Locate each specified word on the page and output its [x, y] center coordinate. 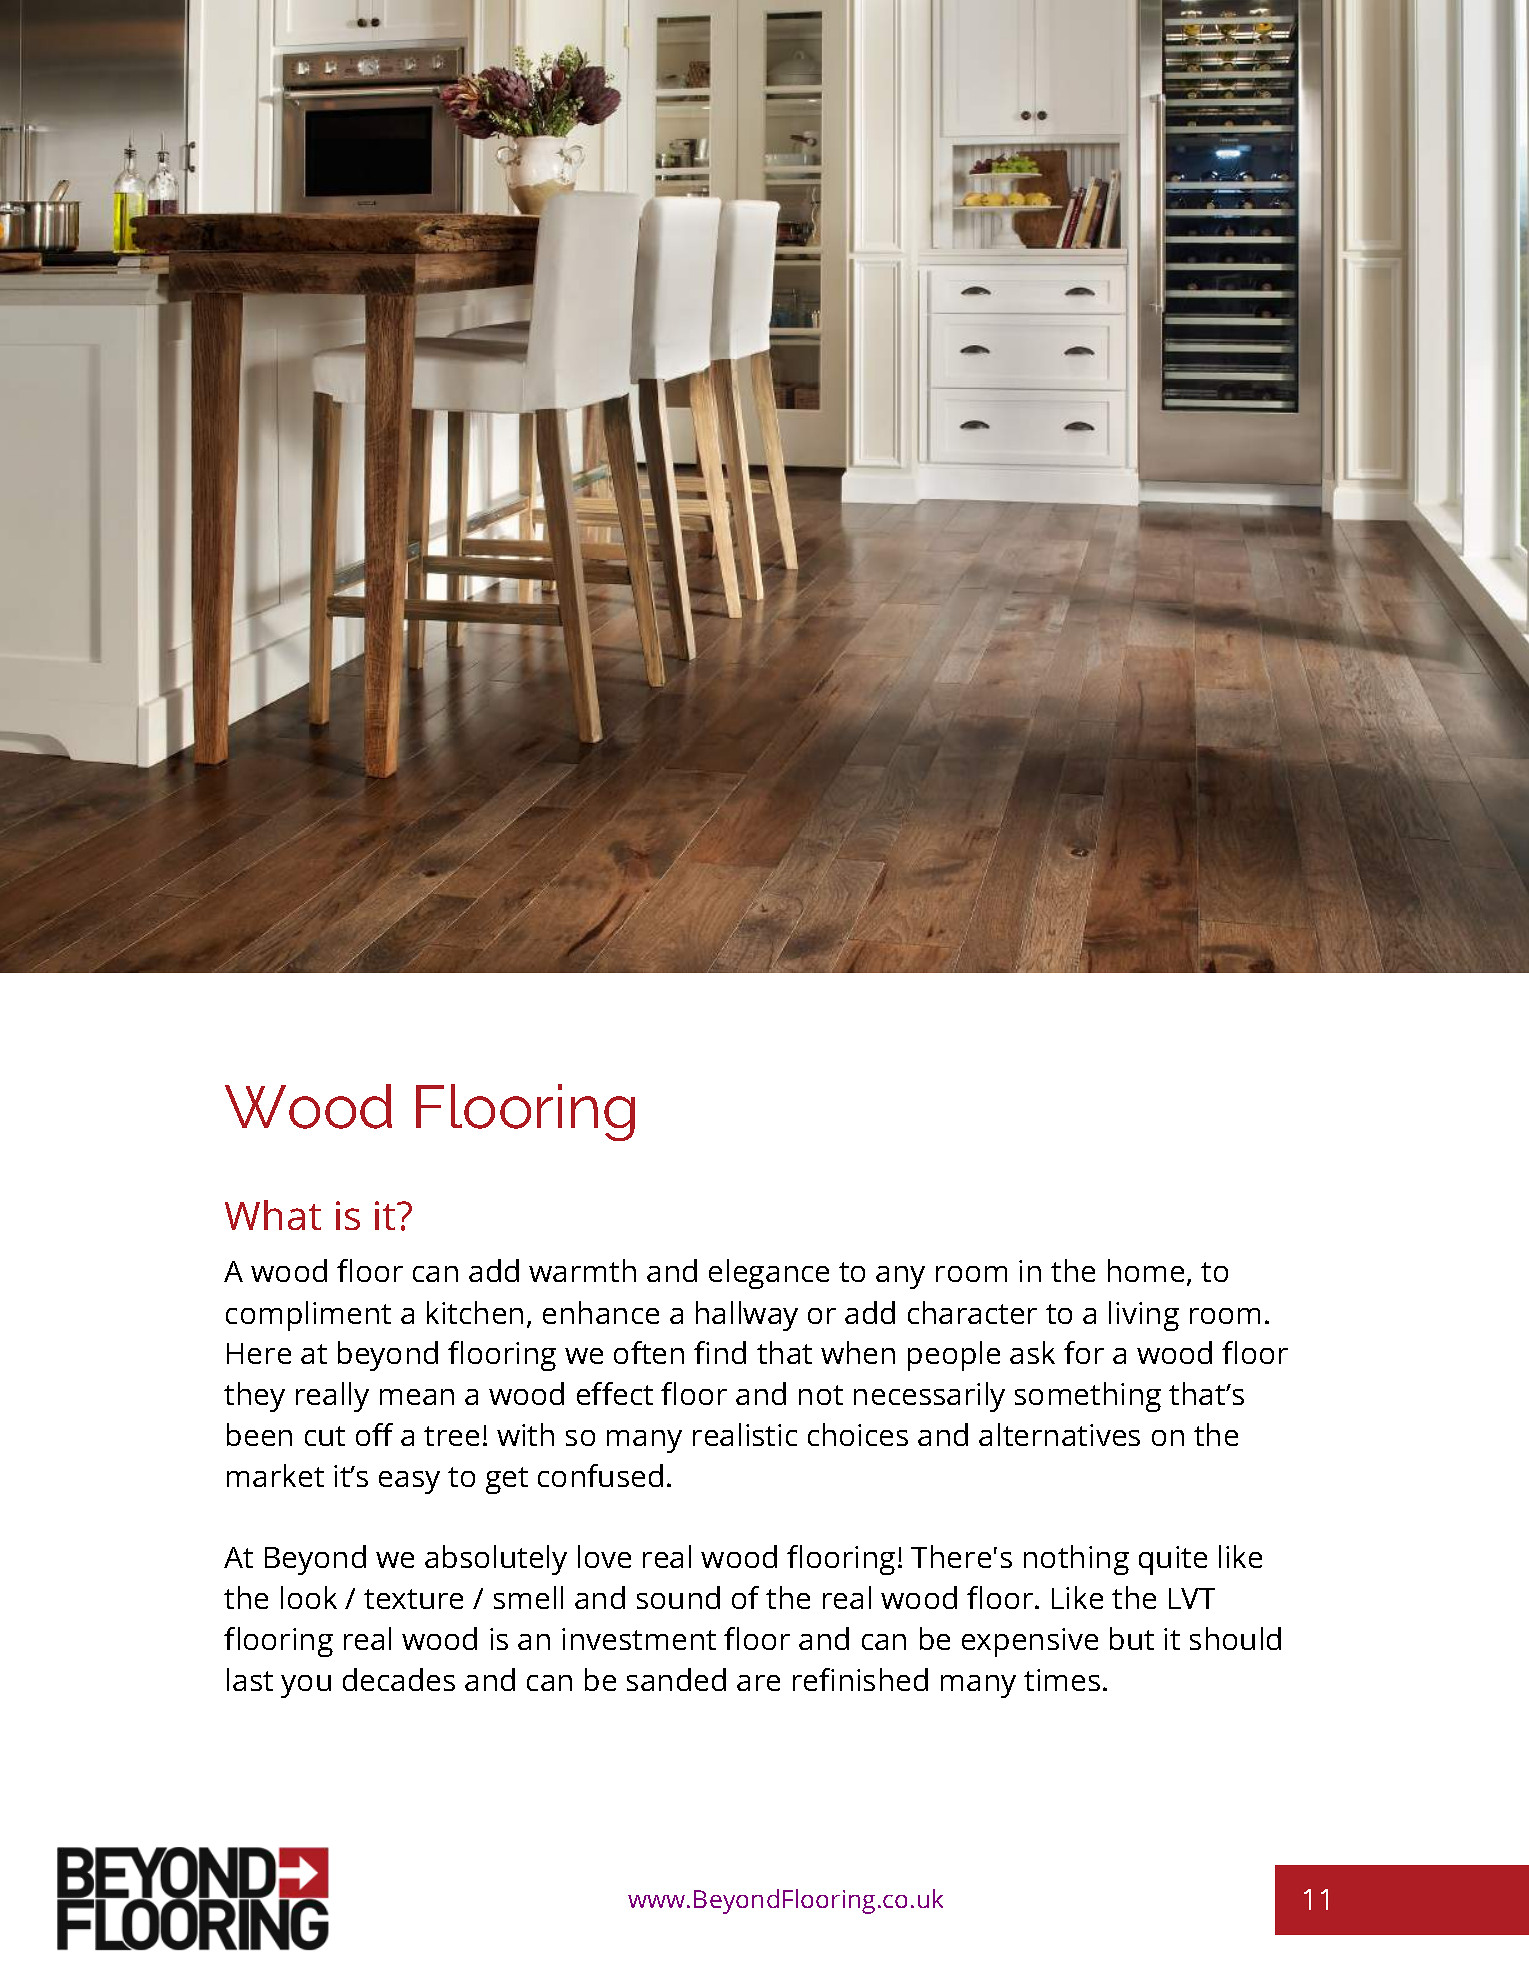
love [604, 1556]
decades [399, 1679]
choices [858, 1434]
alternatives [1059, 1434]
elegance [769, 1274]
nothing [1076, 1560]
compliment [308, 1316]
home [1146, 1270]
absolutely [496, 1560]
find [720, 1352]
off [374, 1434]
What [273, 1215]
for [1084, 1352]
